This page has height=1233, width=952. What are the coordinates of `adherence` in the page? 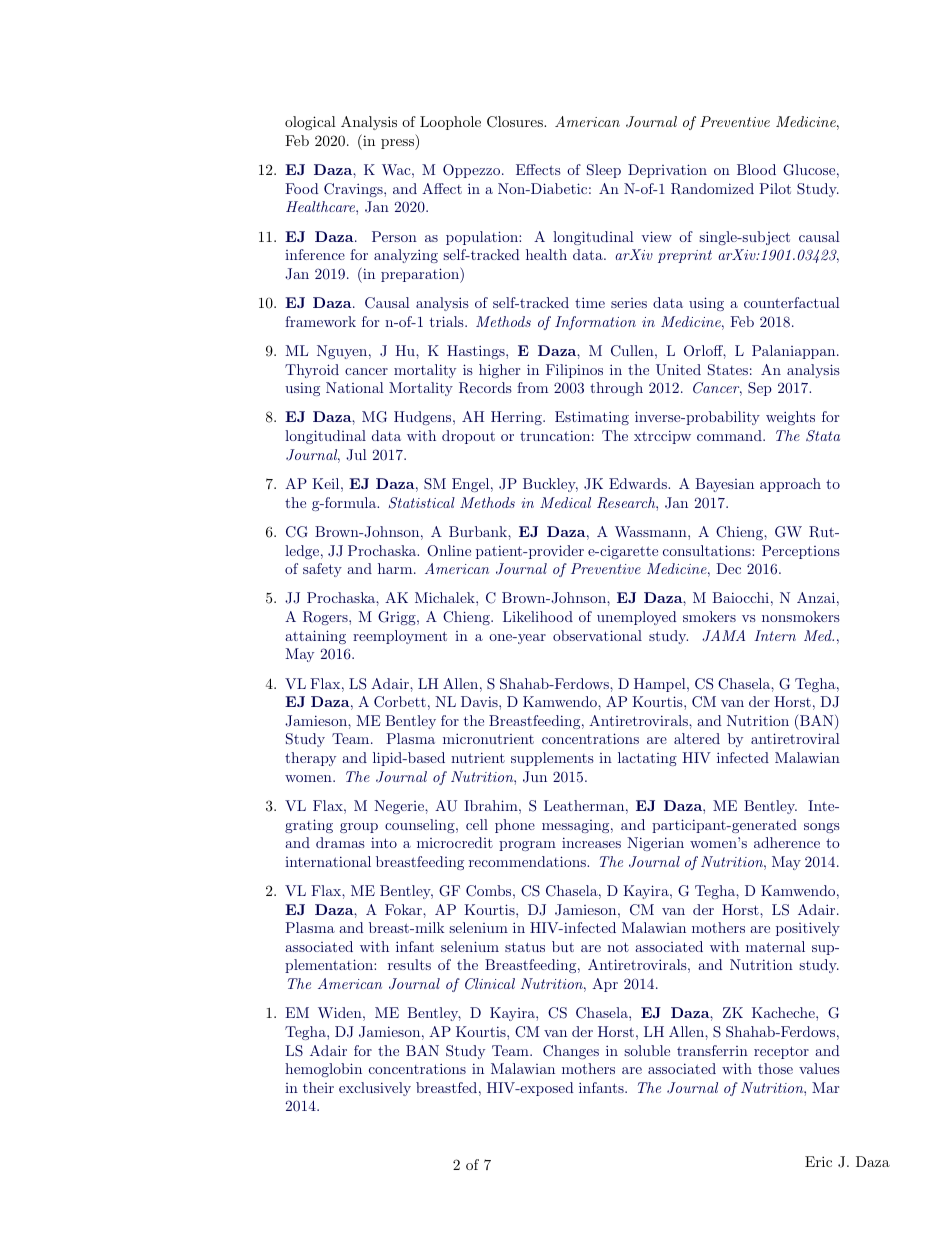 It's located at (787, 842).
